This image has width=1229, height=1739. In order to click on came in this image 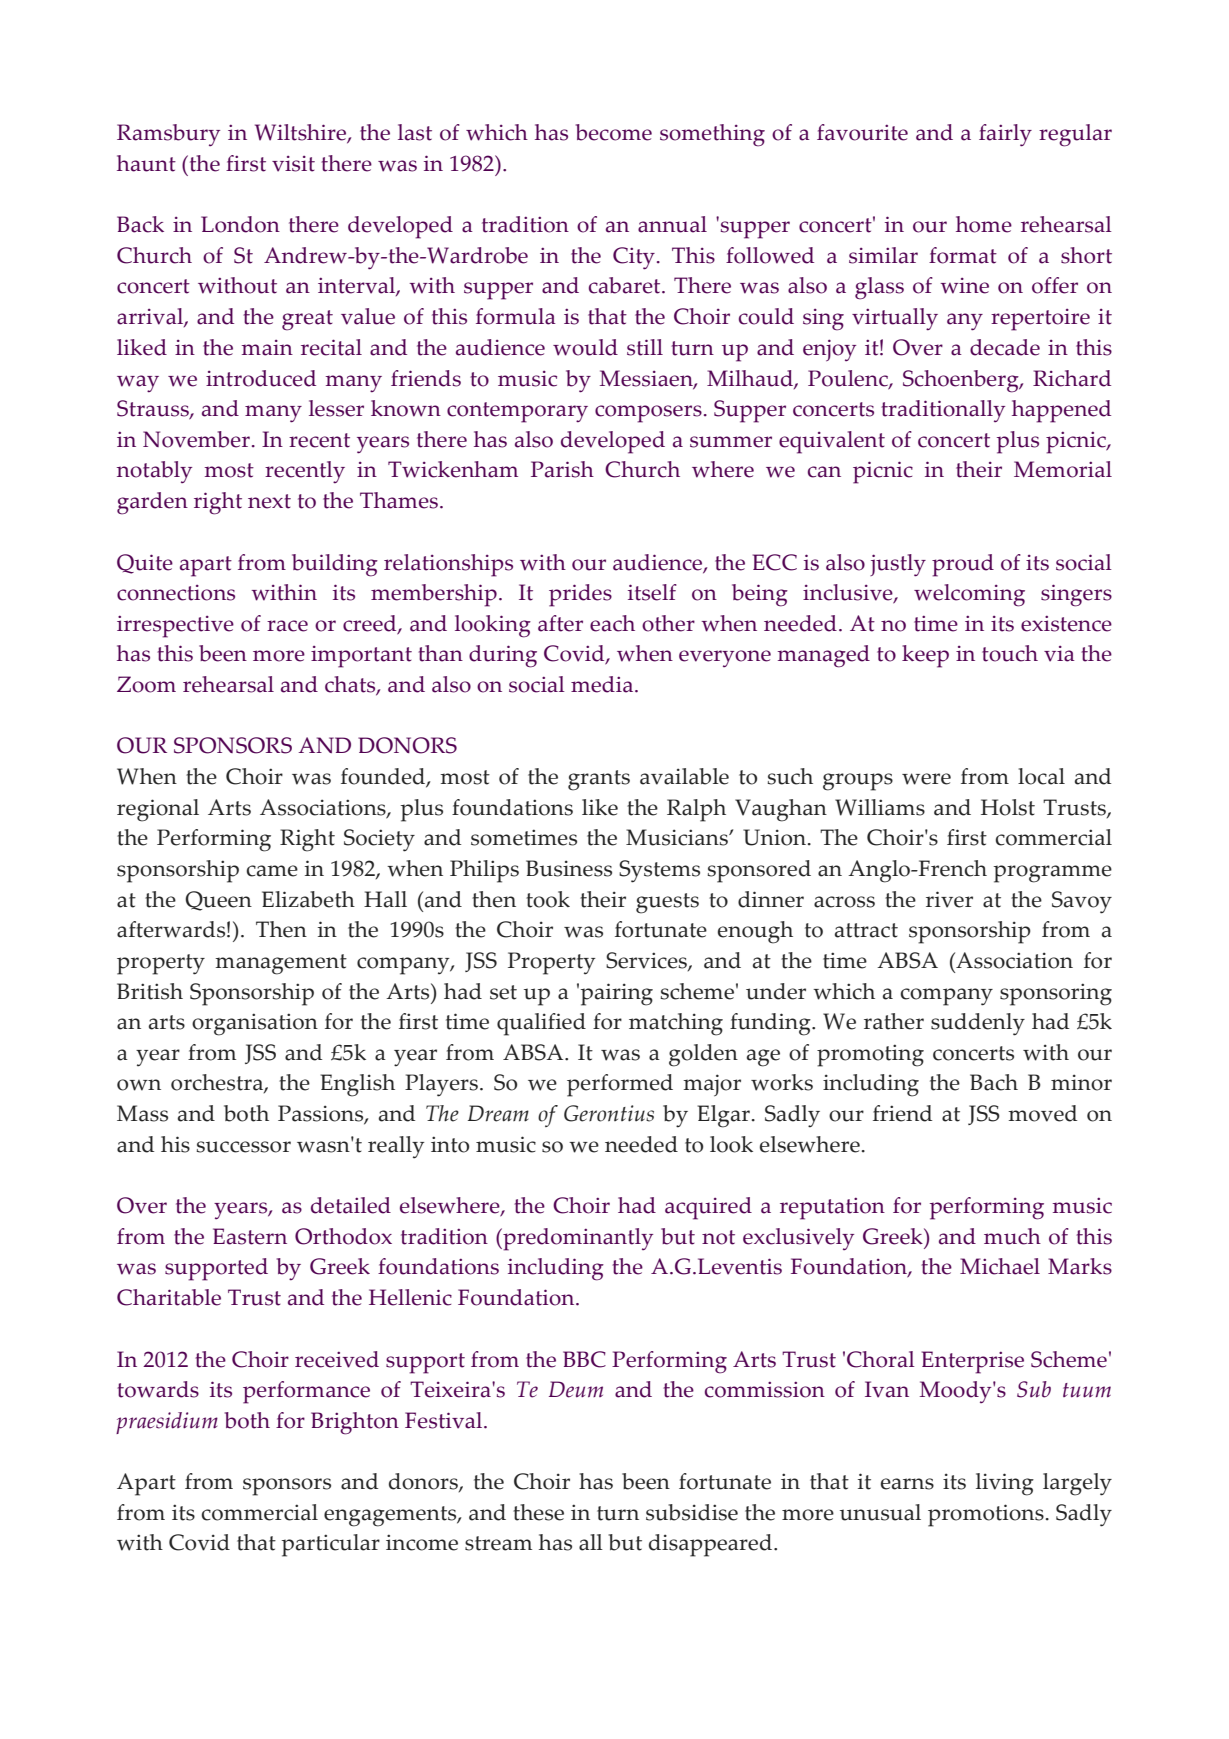, I will do `click(272, 871)`.
